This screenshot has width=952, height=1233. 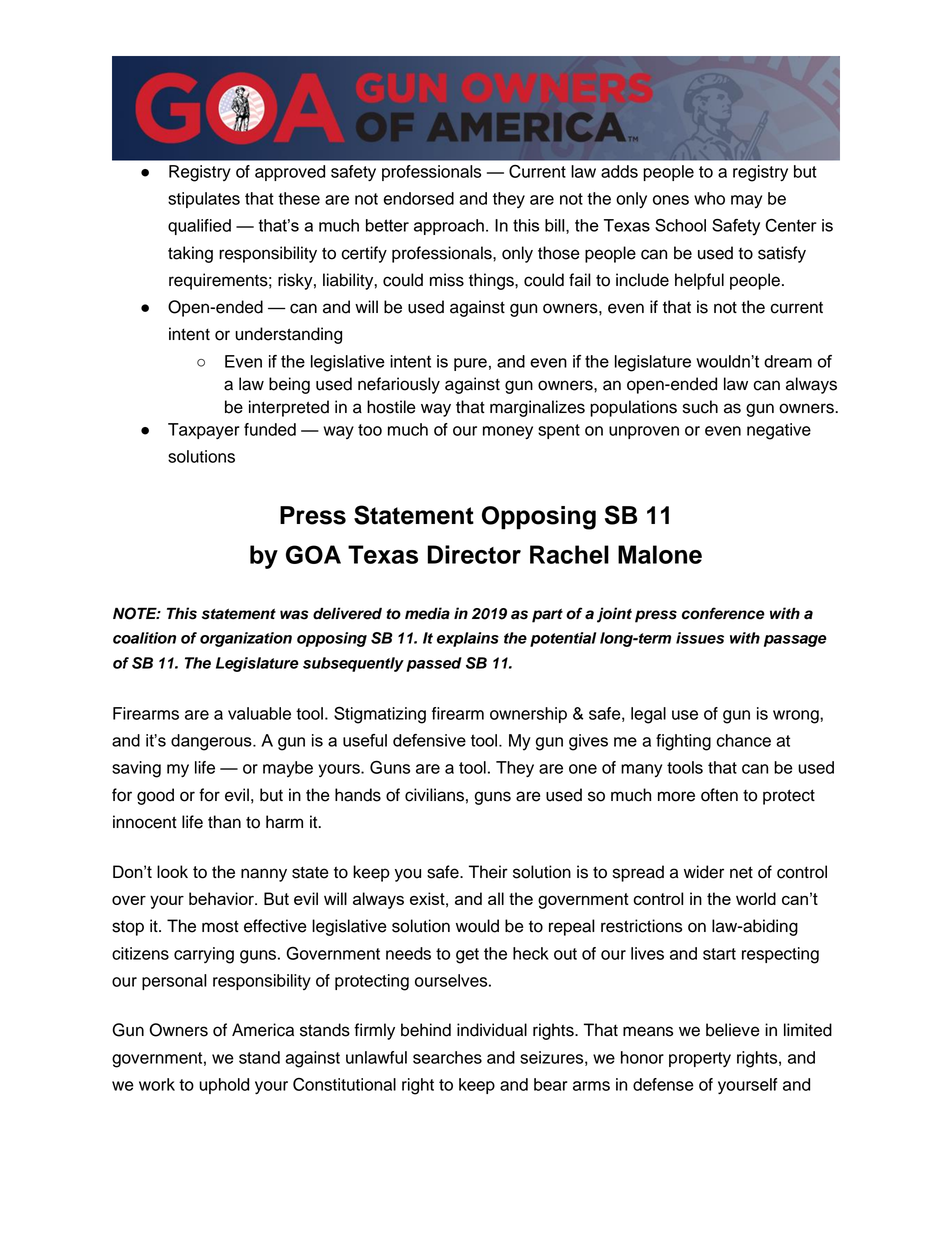 What do you see at coordinates (447, 1057) in the screenshot?
I see `searches` at bounding box center [447, 1057].
